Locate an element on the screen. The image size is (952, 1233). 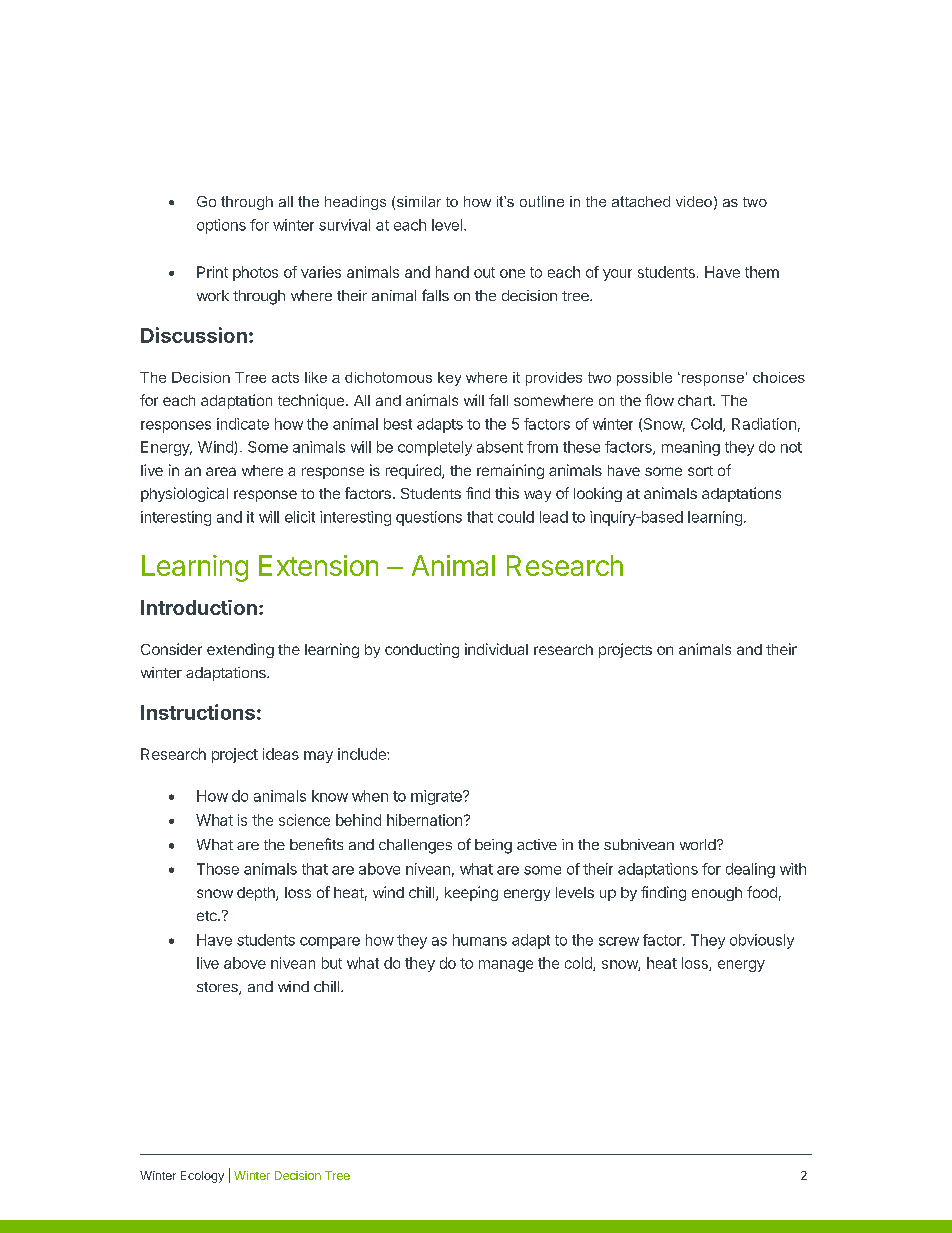
individual is located at coordinates (496, 649).
